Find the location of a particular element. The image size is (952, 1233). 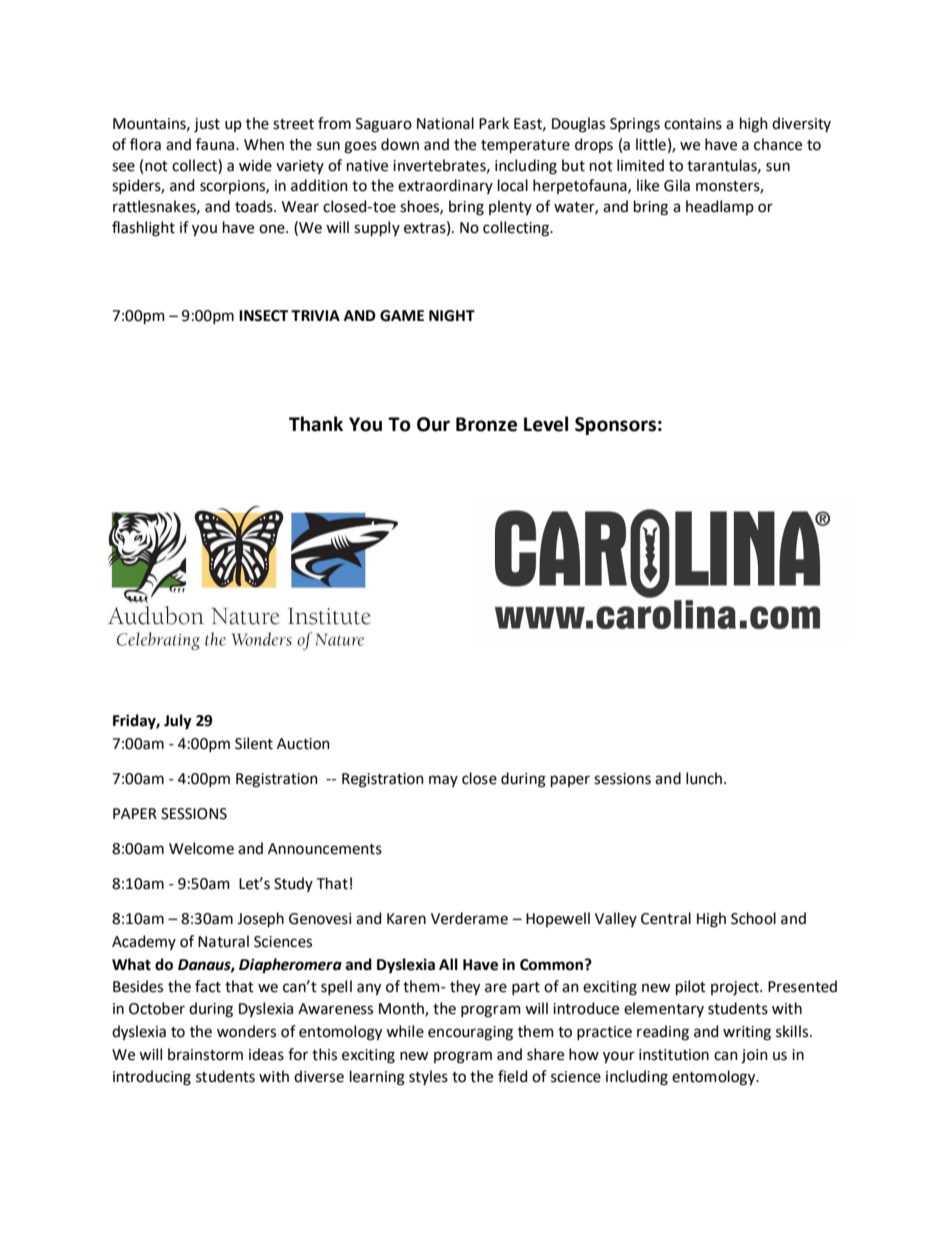

encouraging is located at coordinates (470, 1033).
